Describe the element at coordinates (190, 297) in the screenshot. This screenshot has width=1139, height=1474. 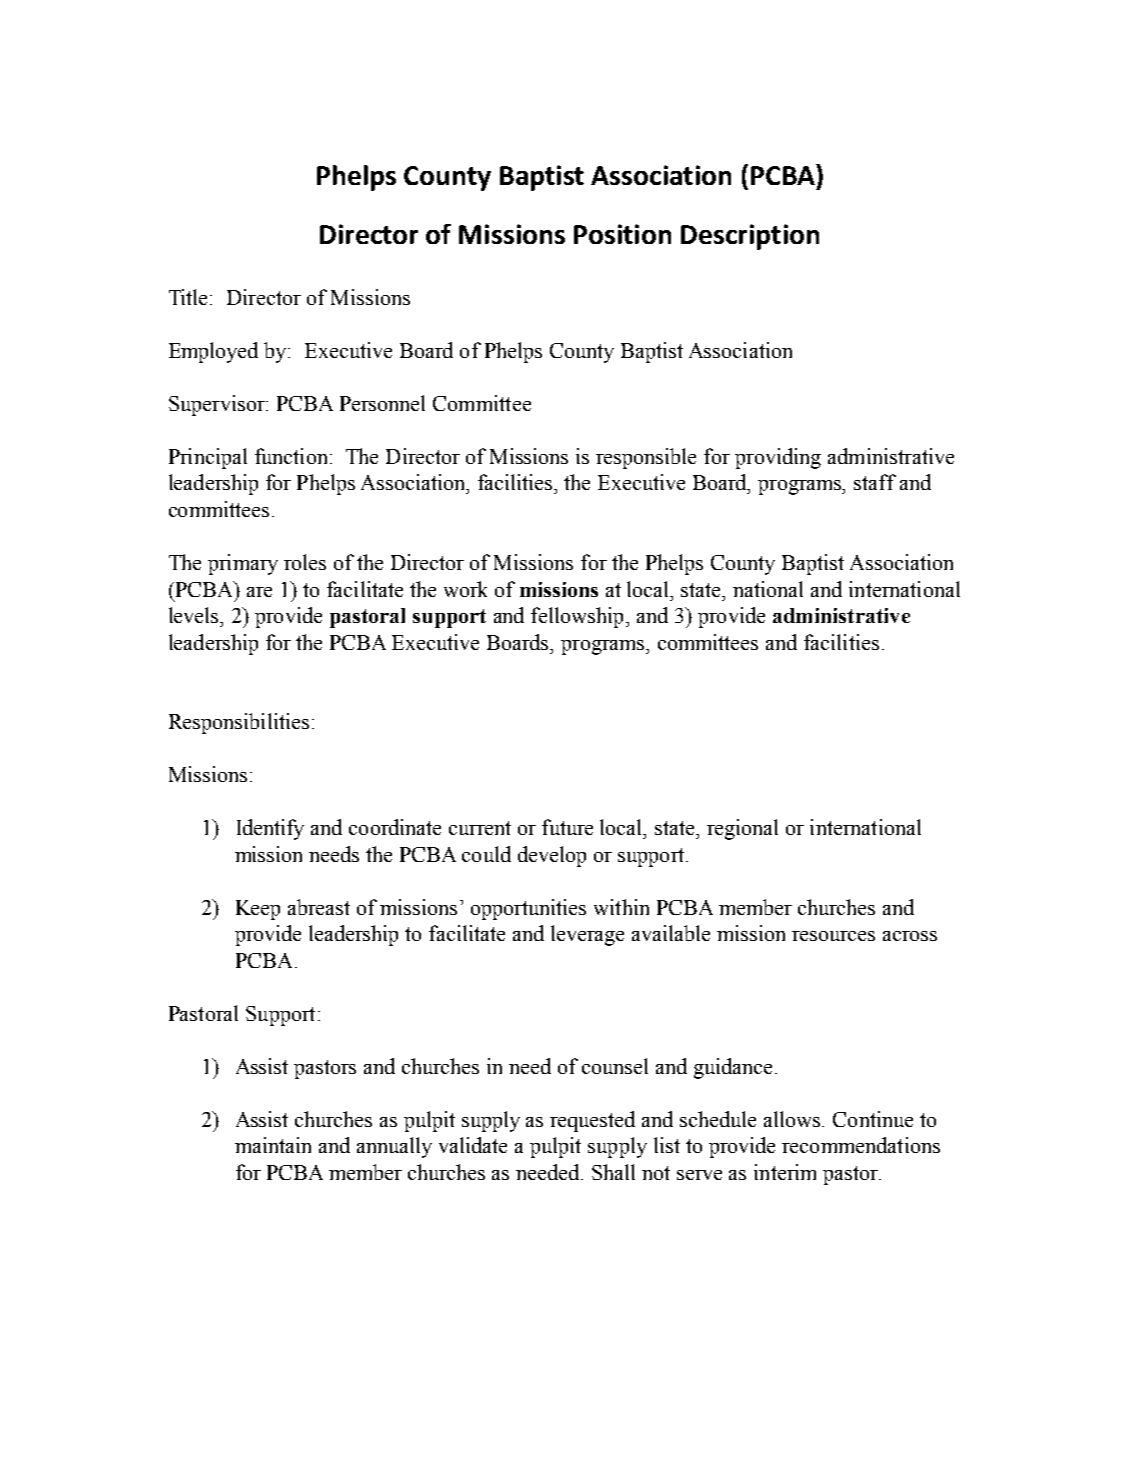
I see `Title` at that location.
